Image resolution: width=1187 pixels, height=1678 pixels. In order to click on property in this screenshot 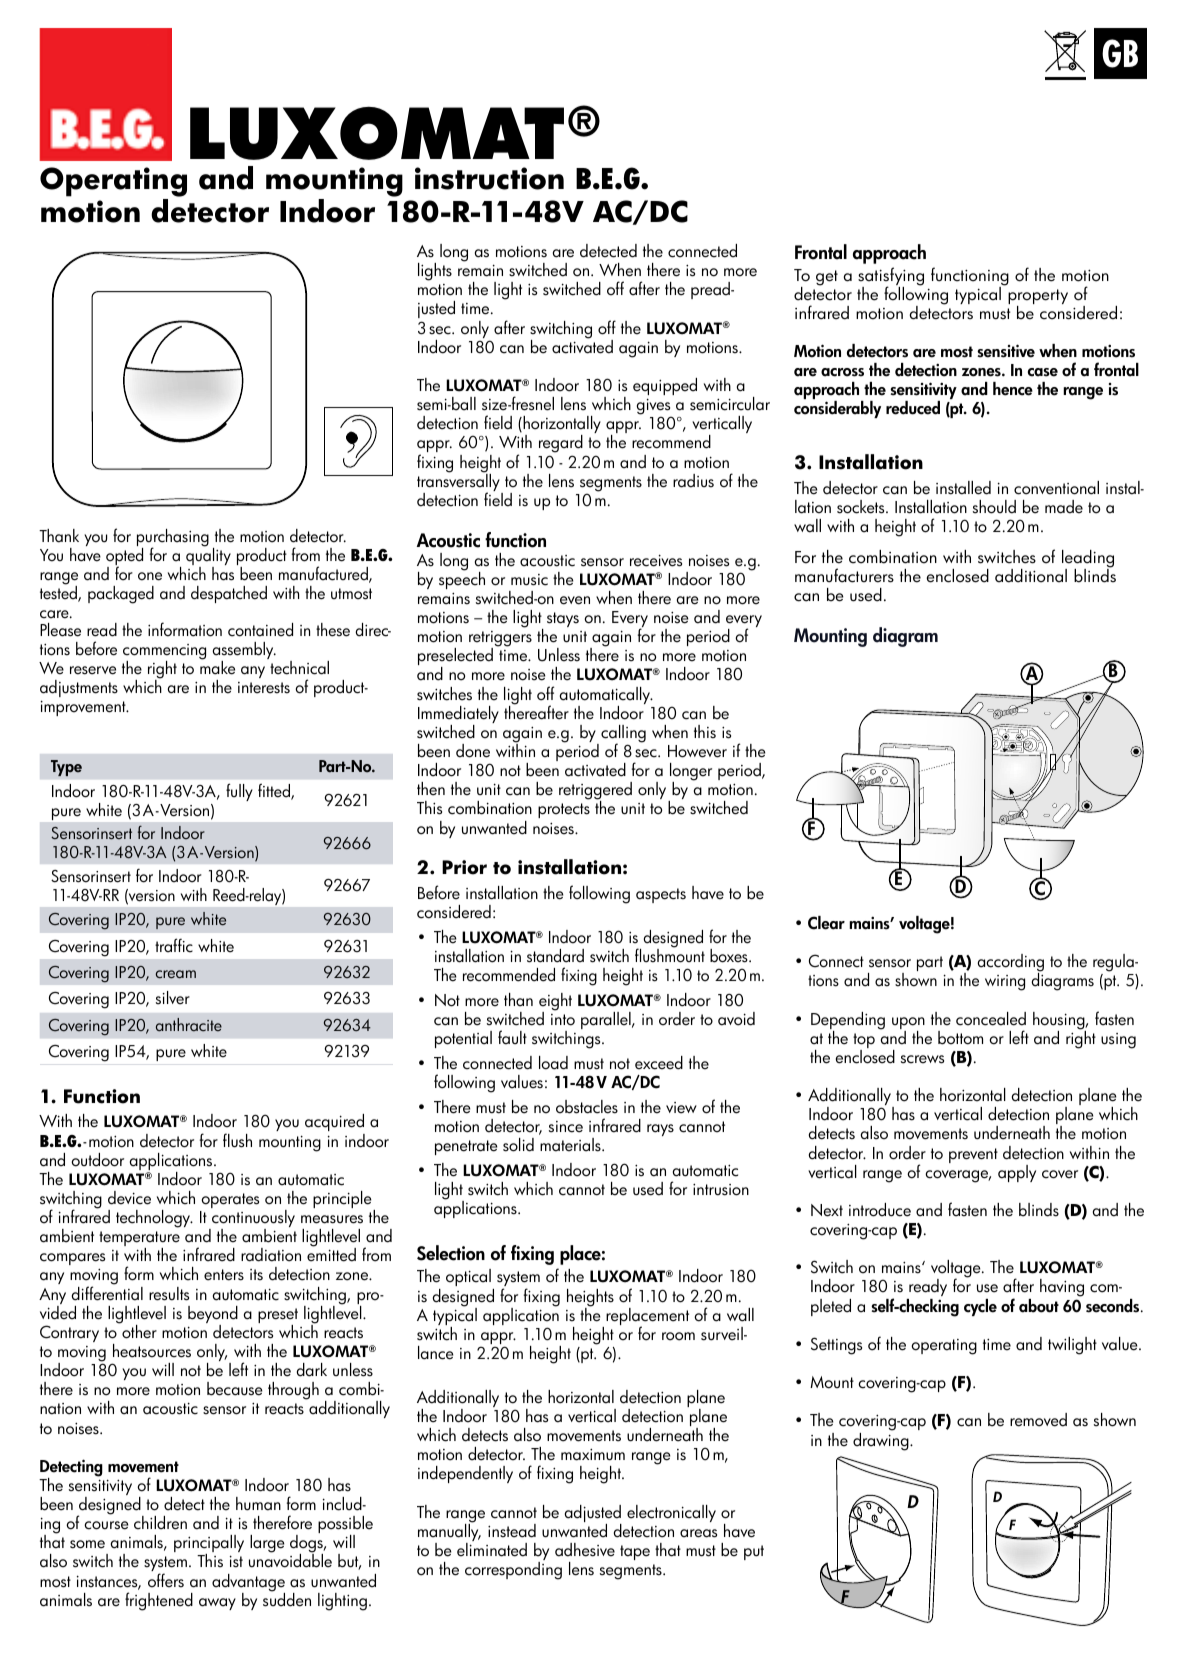, I will do `click(1038, 298)`.
